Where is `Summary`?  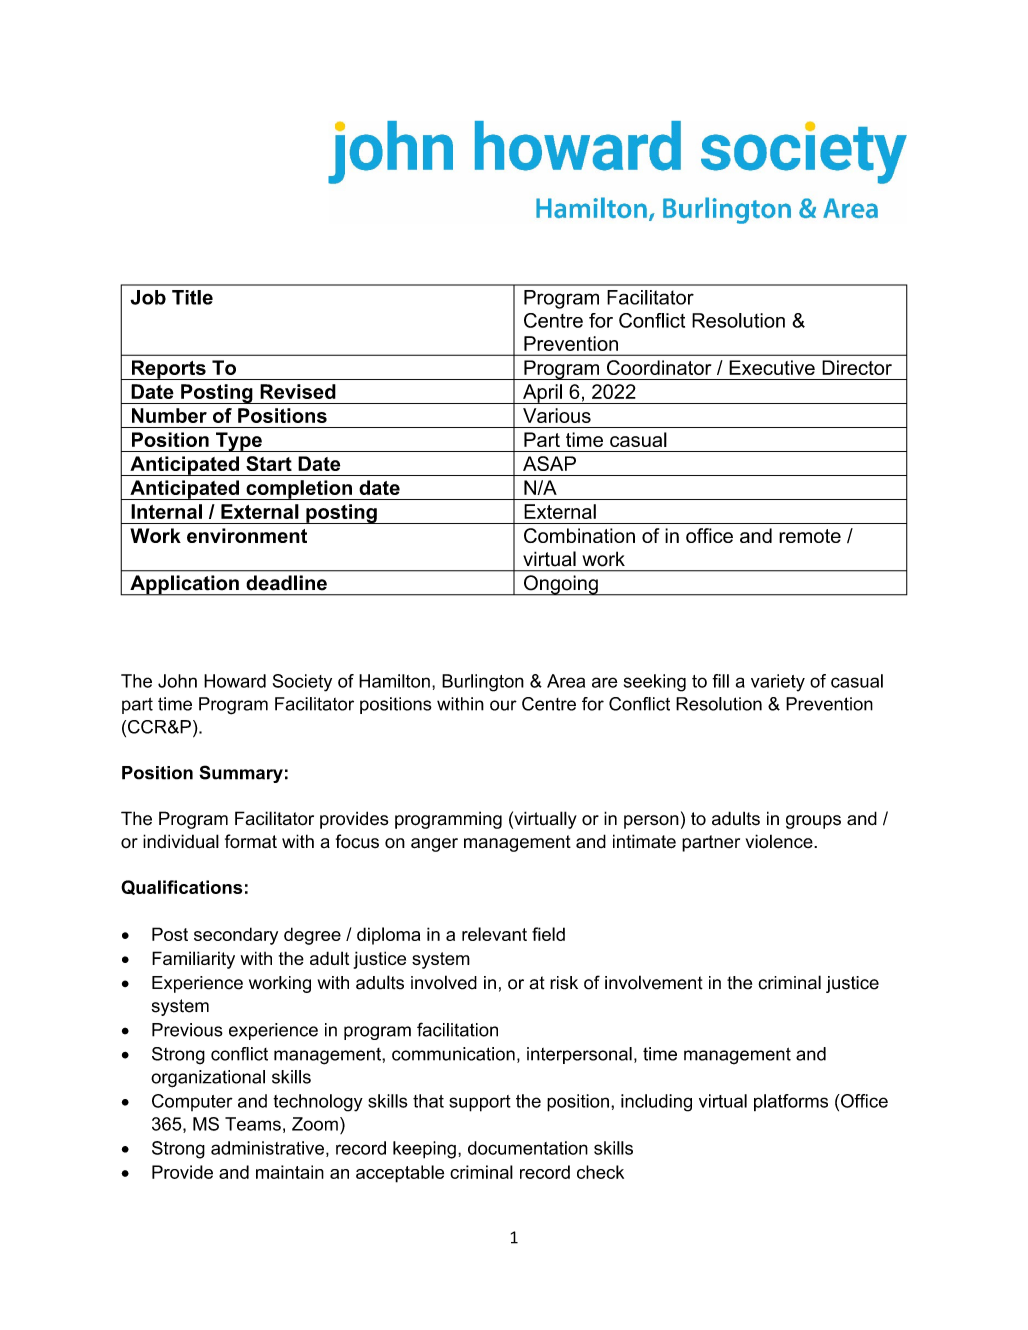 Summary is located at coordinates (241, 774).
